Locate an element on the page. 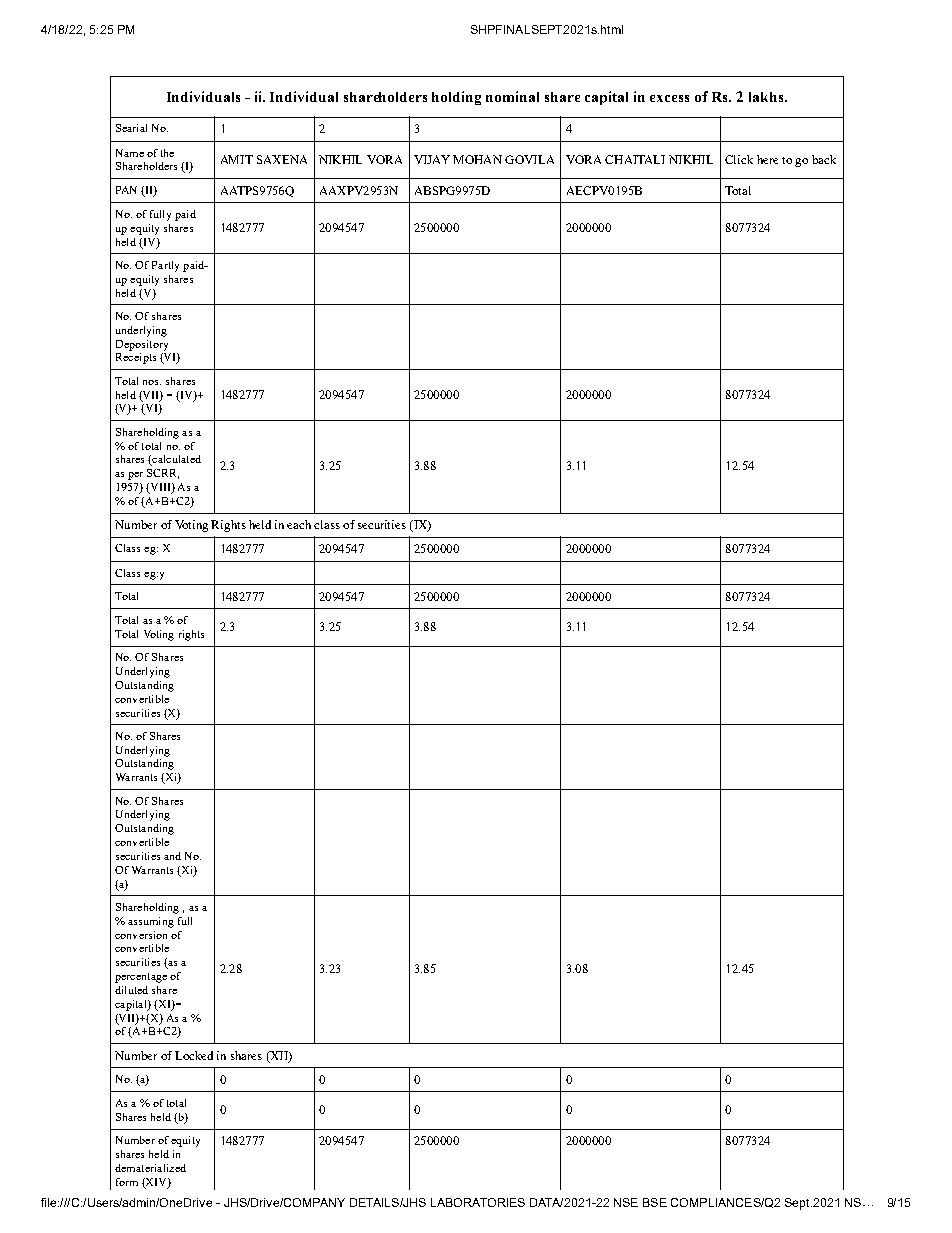 Image resolution: width=952 pixels, height=1233 pixels. Click is located at coordinates (739, 159).
